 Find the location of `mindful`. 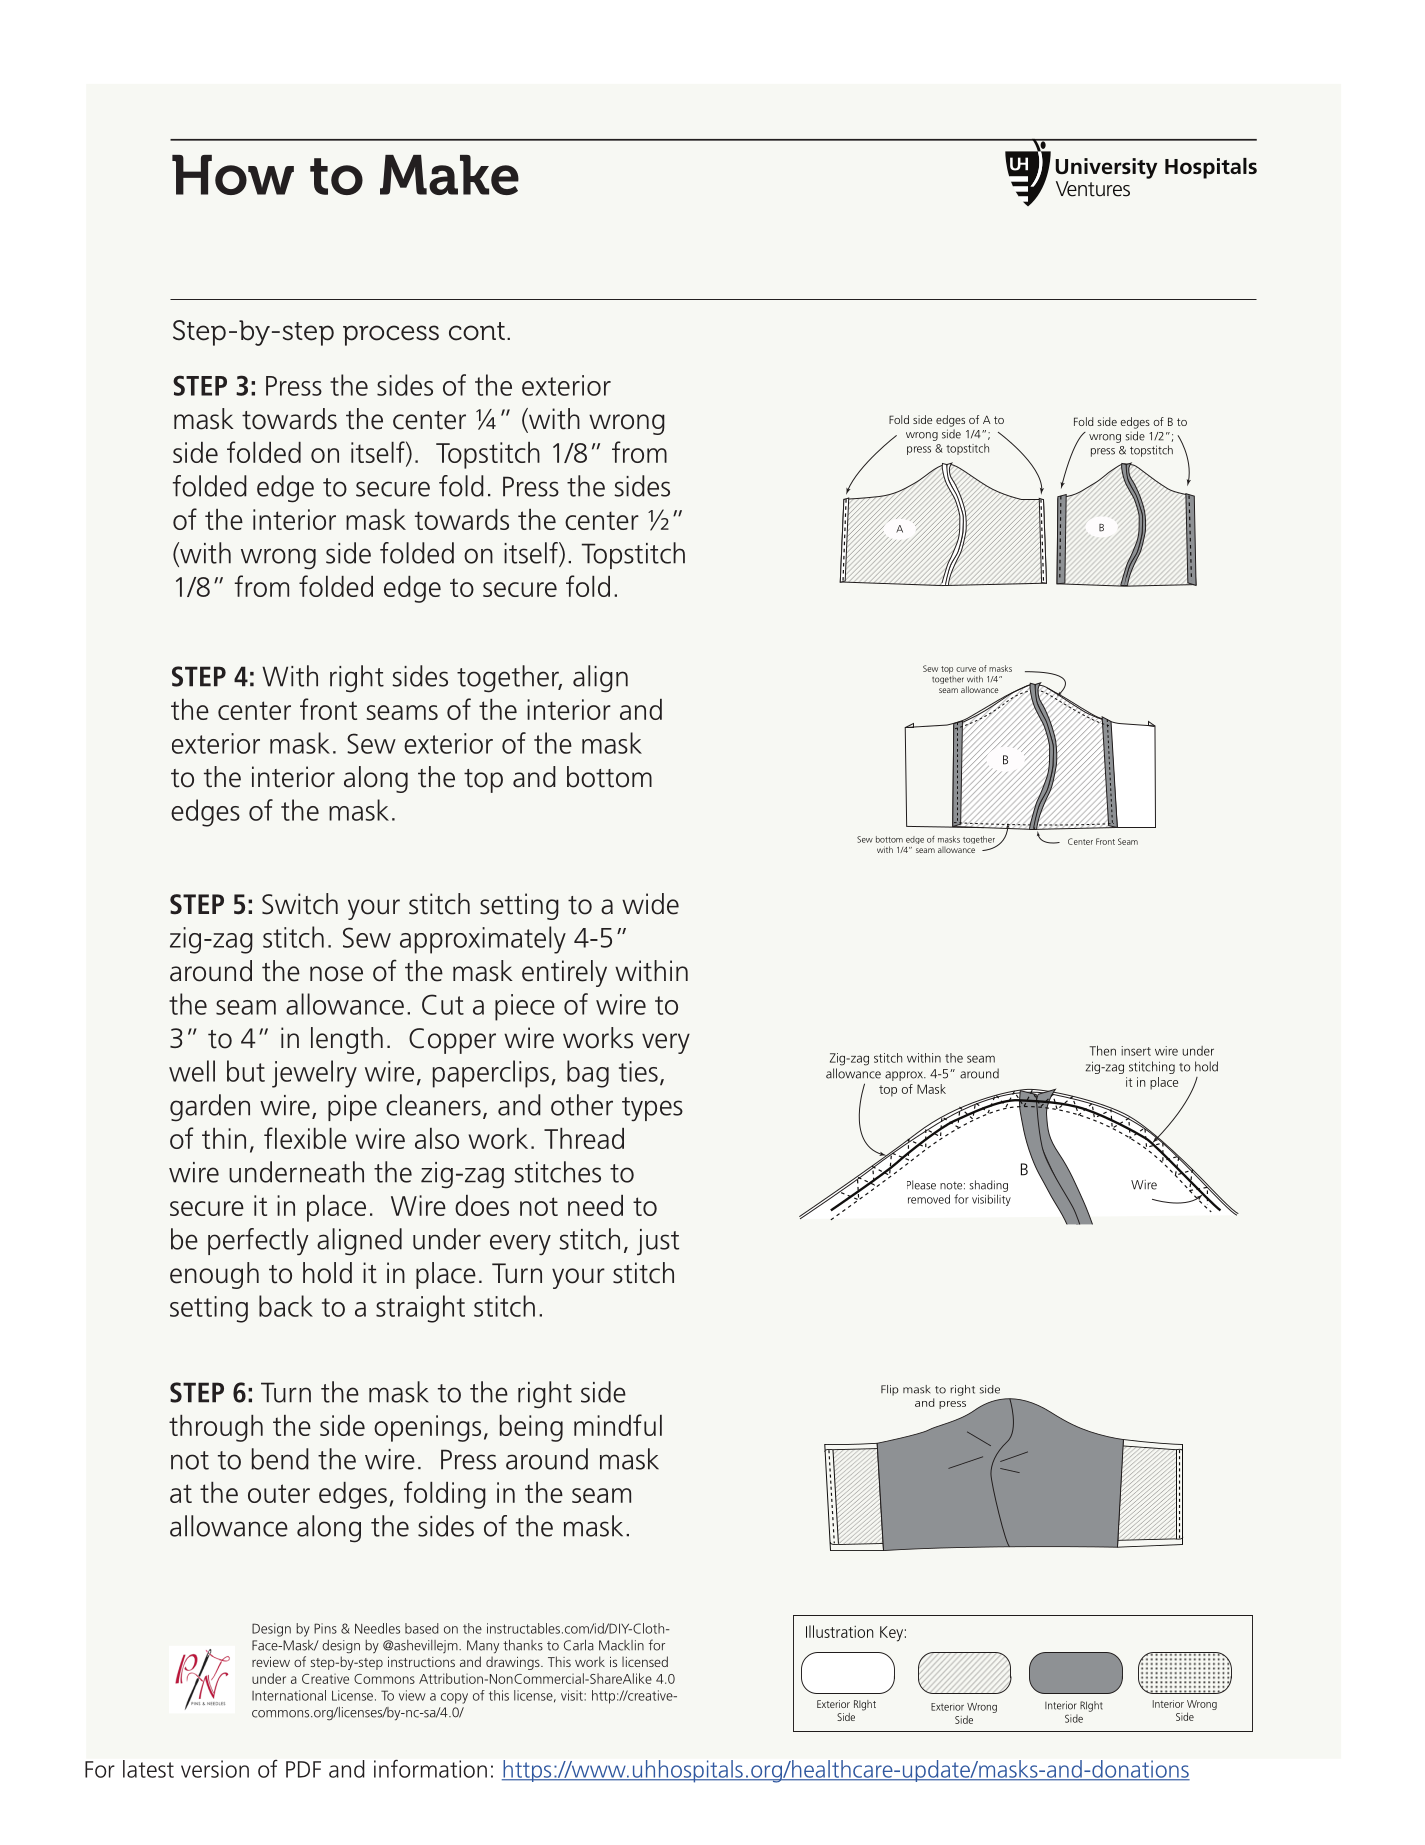

mindful is located at coordinates (618, 1425).
